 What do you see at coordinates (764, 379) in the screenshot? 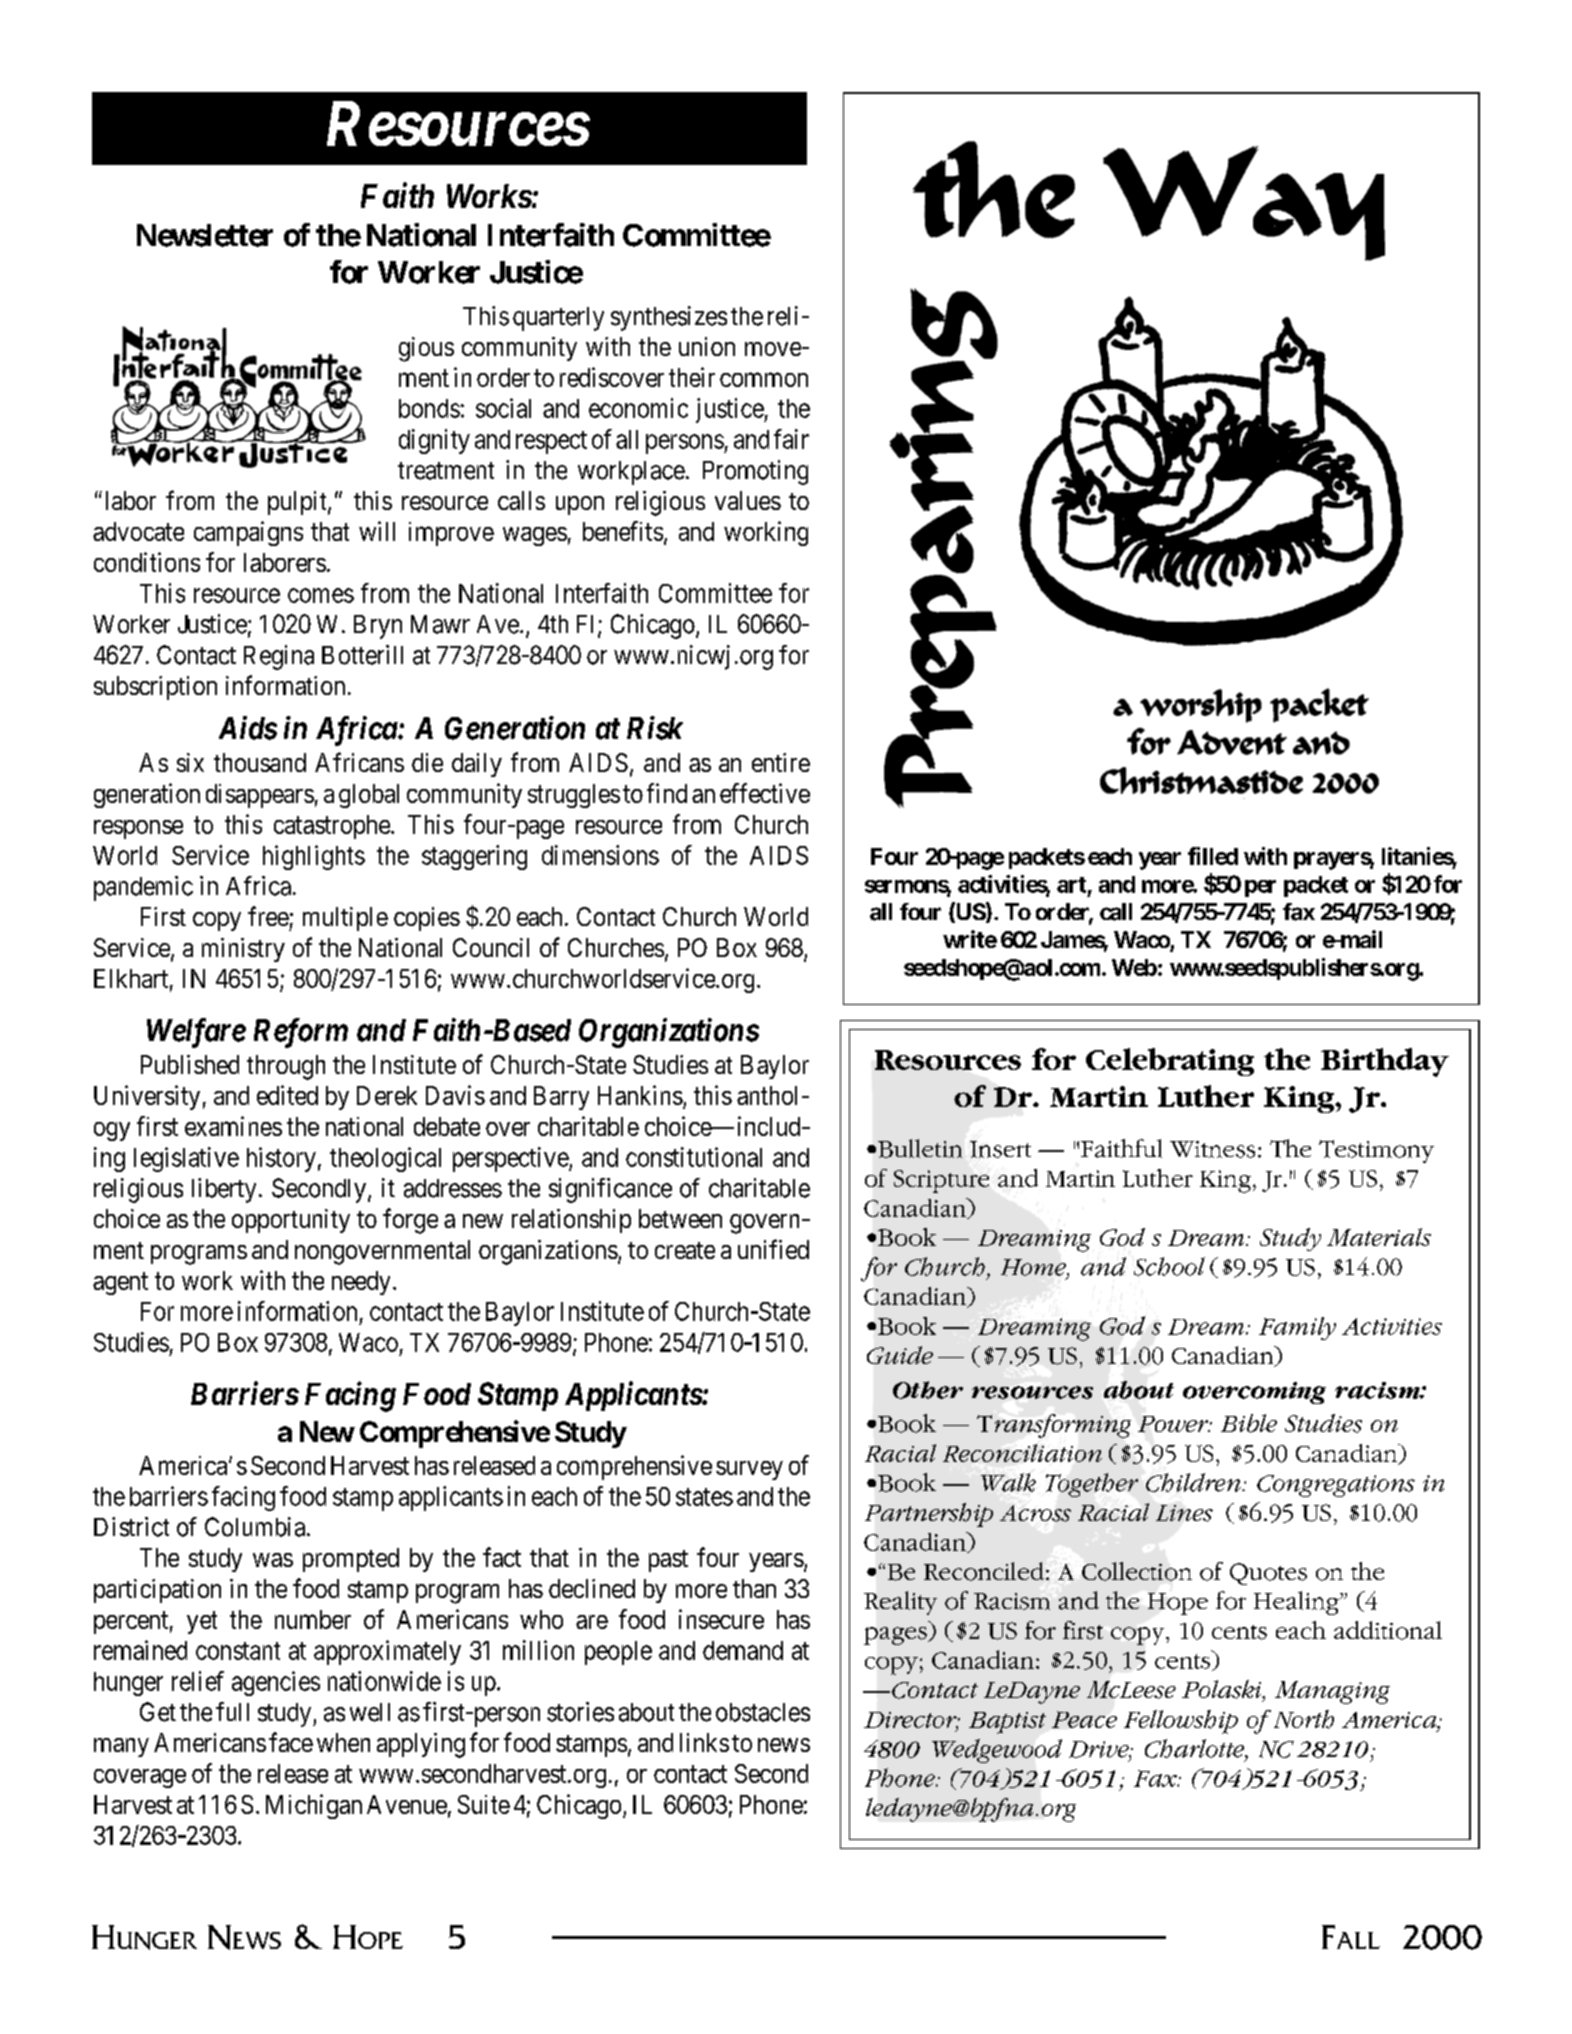
I see `common` at bounding box center [764, 379].
